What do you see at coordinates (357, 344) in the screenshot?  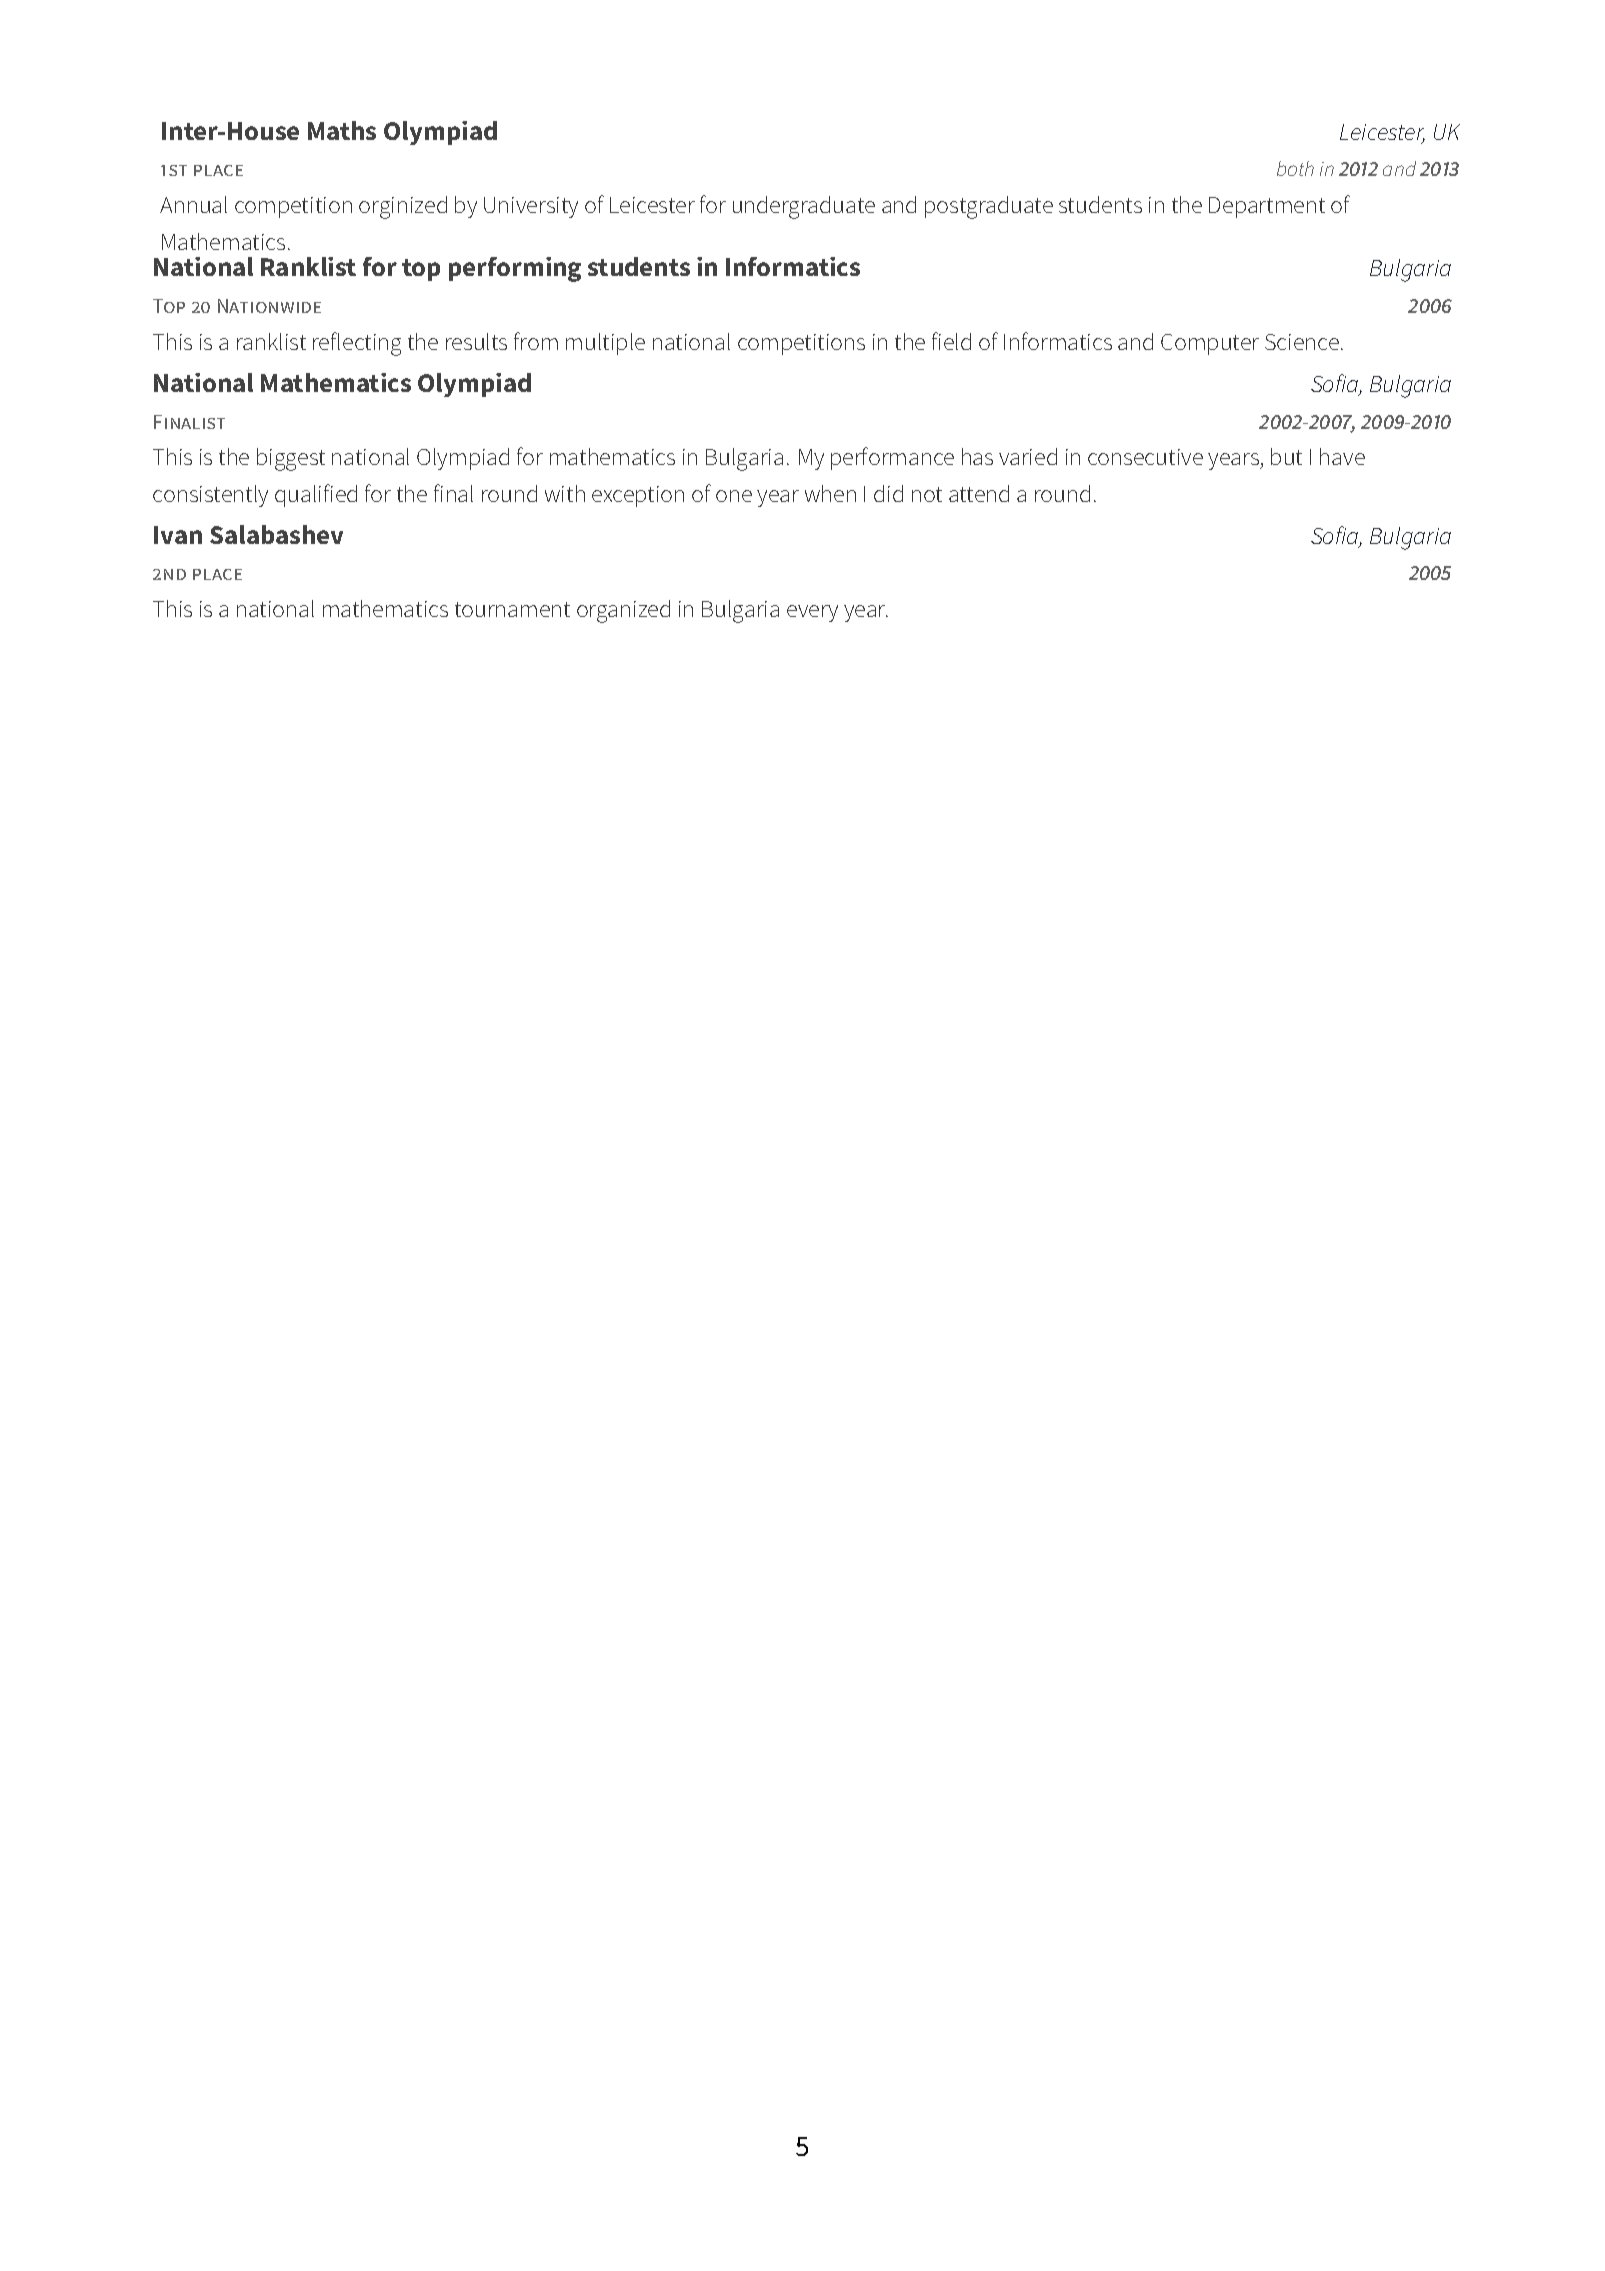 I see `reflecting` at bounding box center [357, 344].
